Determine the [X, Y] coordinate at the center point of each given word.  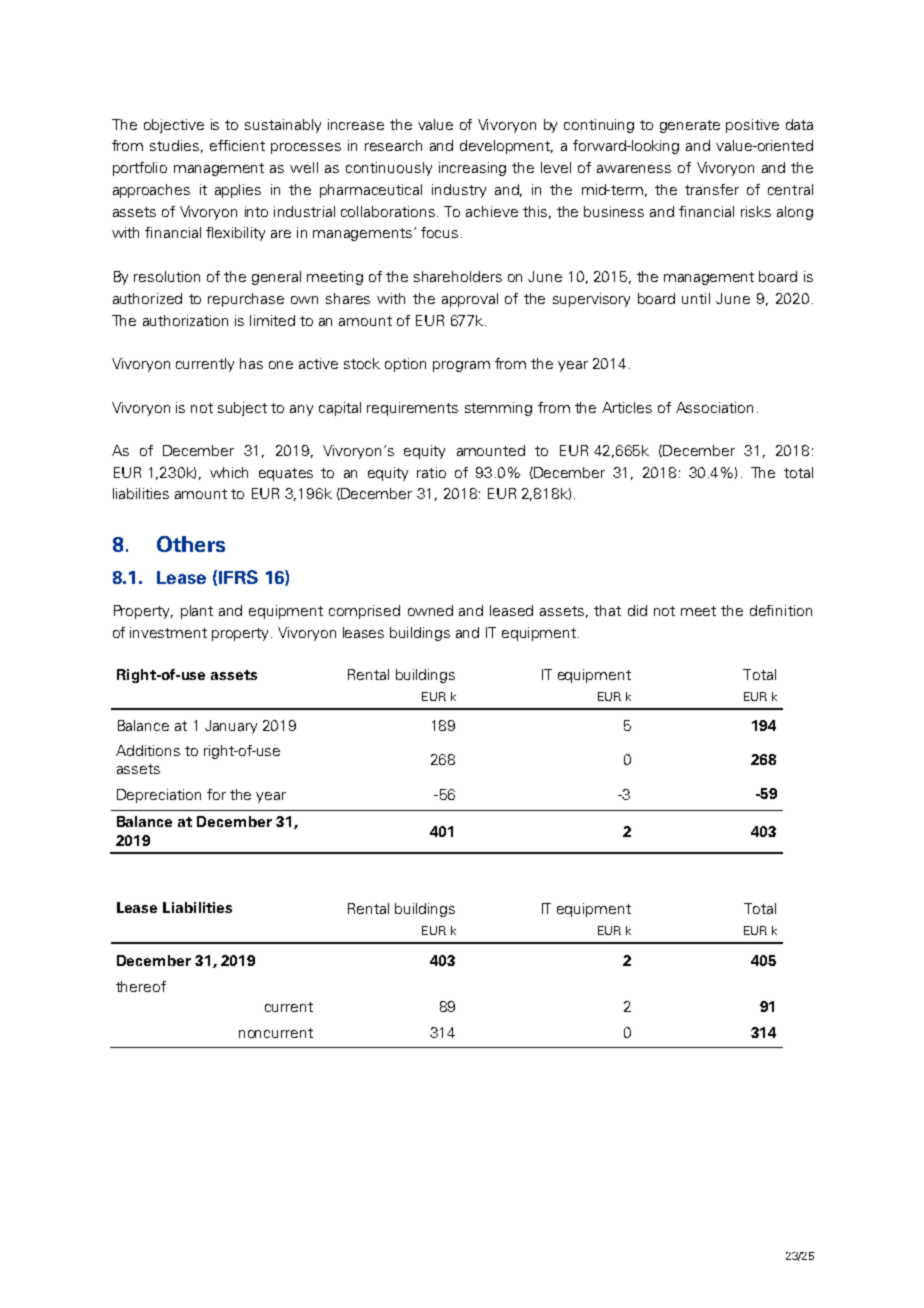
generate [690, 126]
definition [781, 610]
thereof [141, 986]
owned [430, 610]
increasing [472, 169]
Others [191, 544]
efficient [237, 145]
